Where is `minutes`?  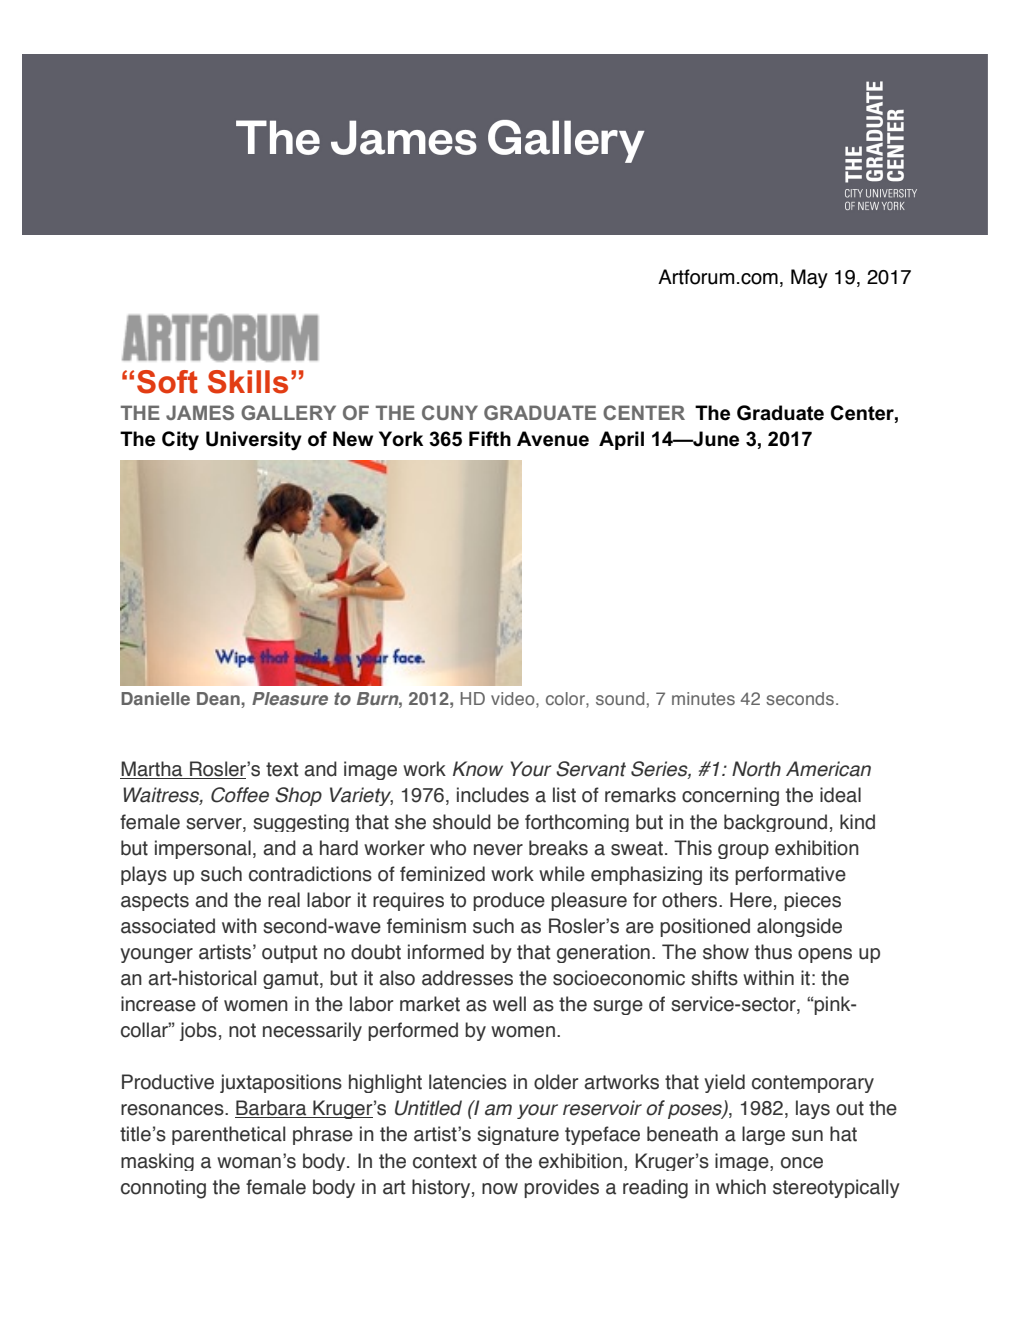 minutes is located at coordinates (703, 698).
